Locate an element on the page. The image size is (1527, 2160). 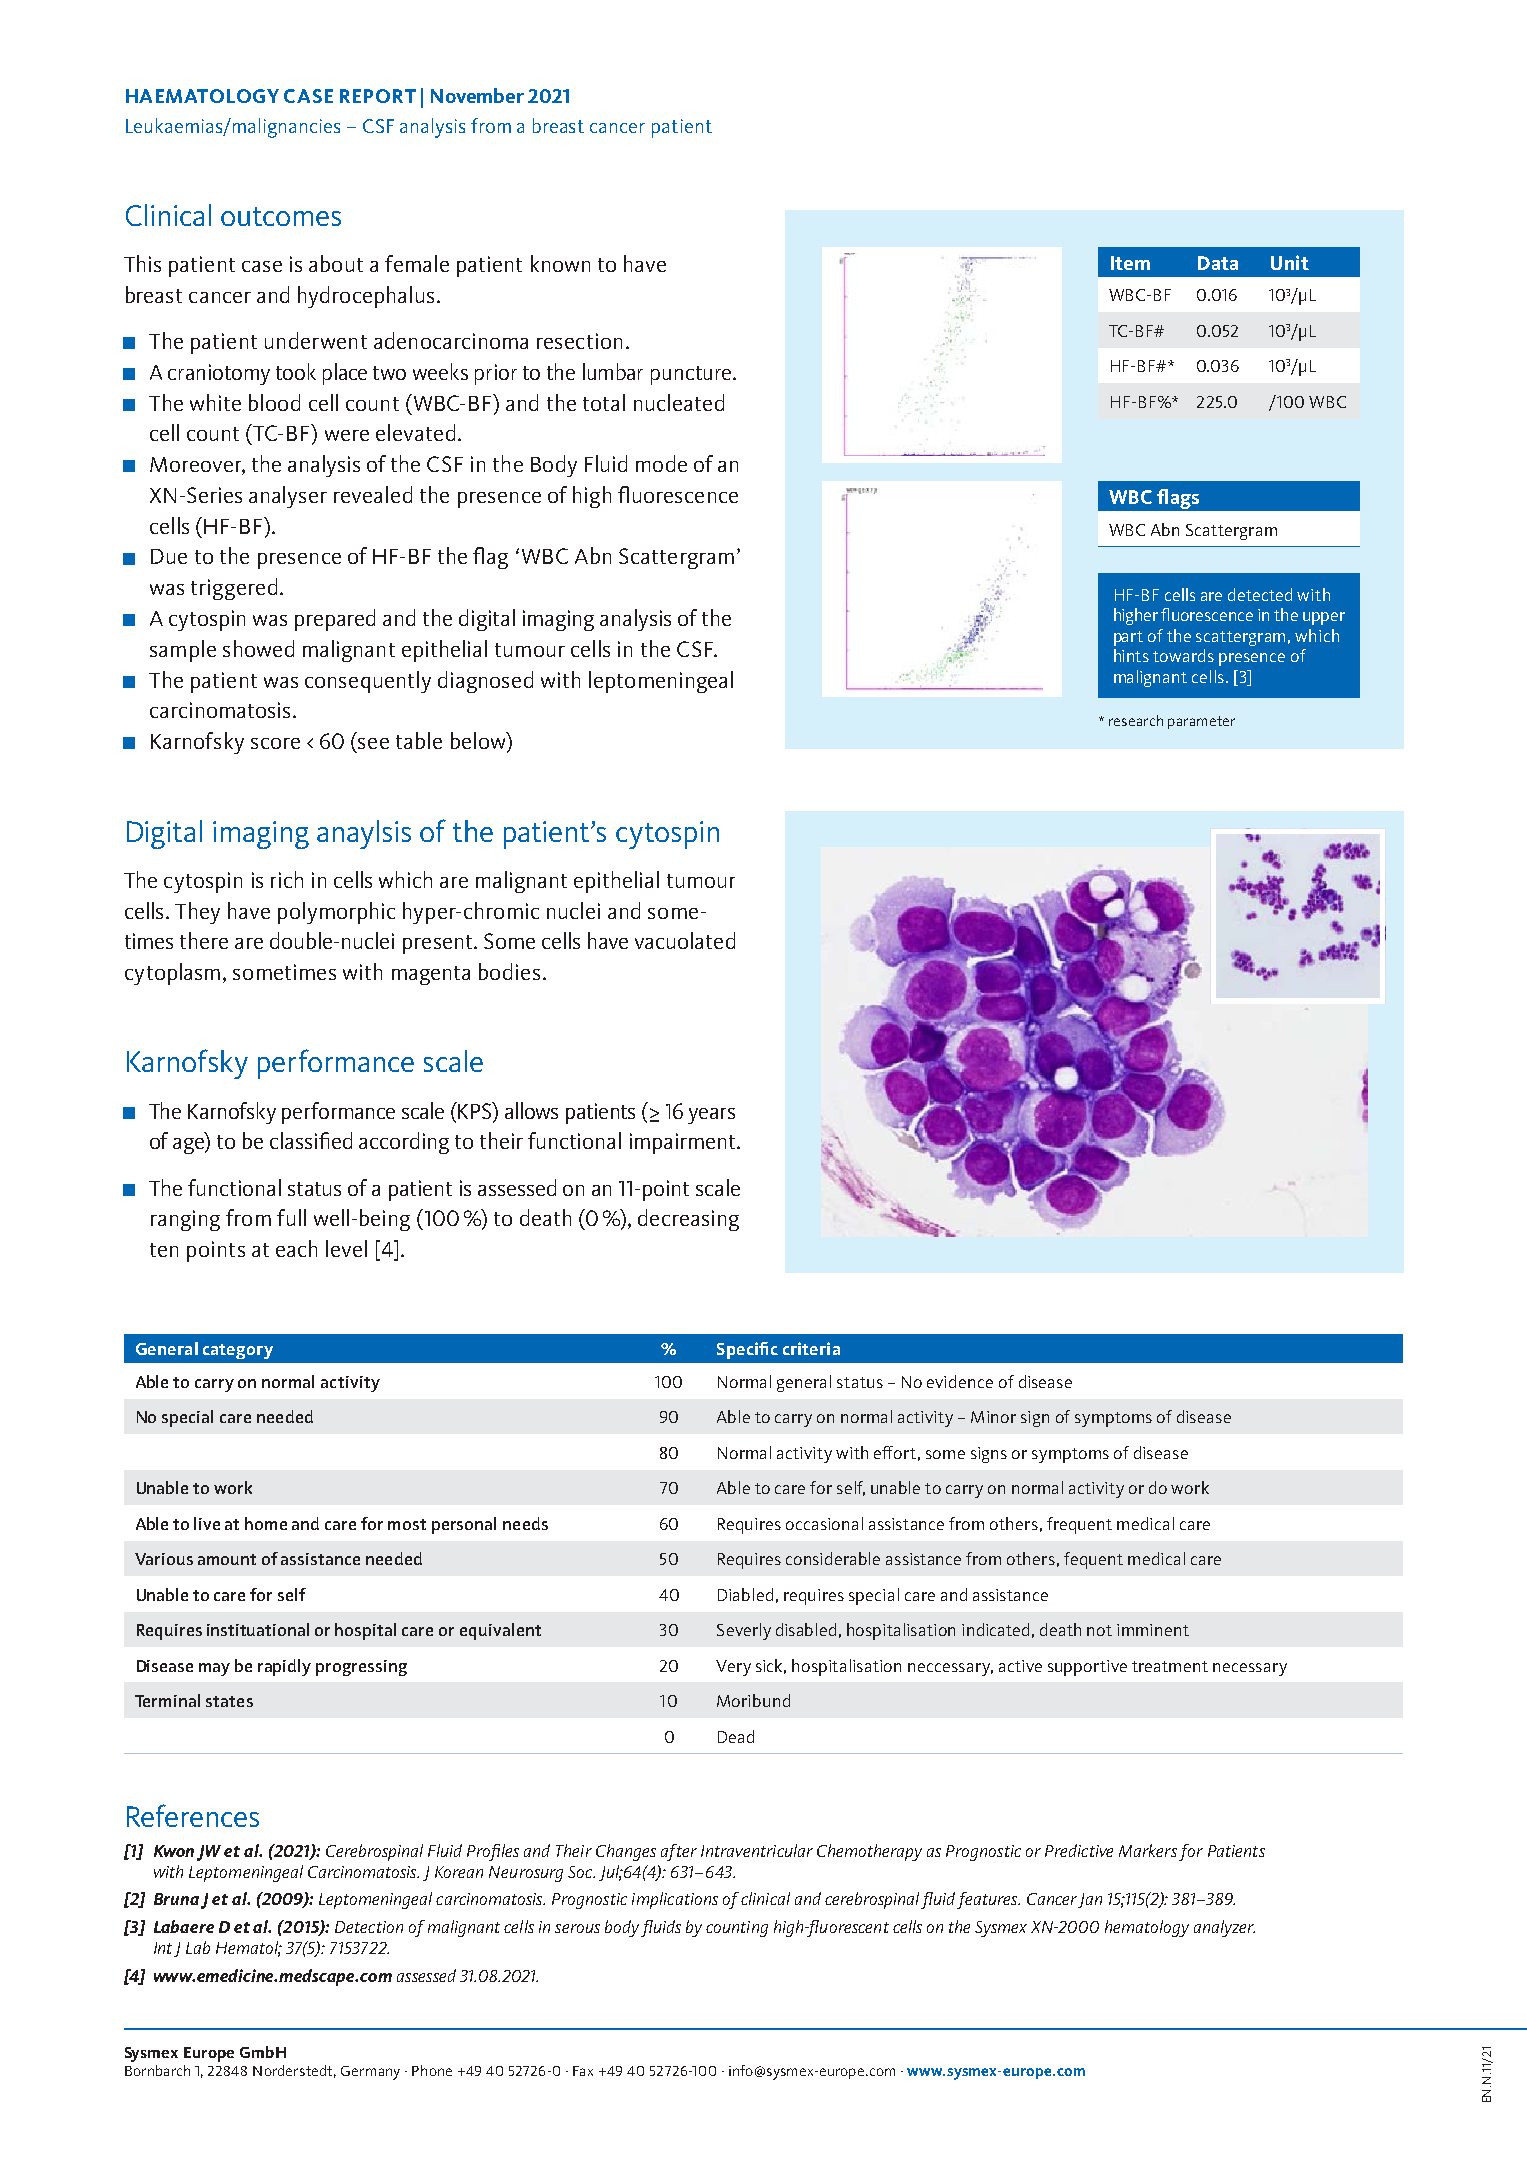
known is located at coordinates (560, 263).
